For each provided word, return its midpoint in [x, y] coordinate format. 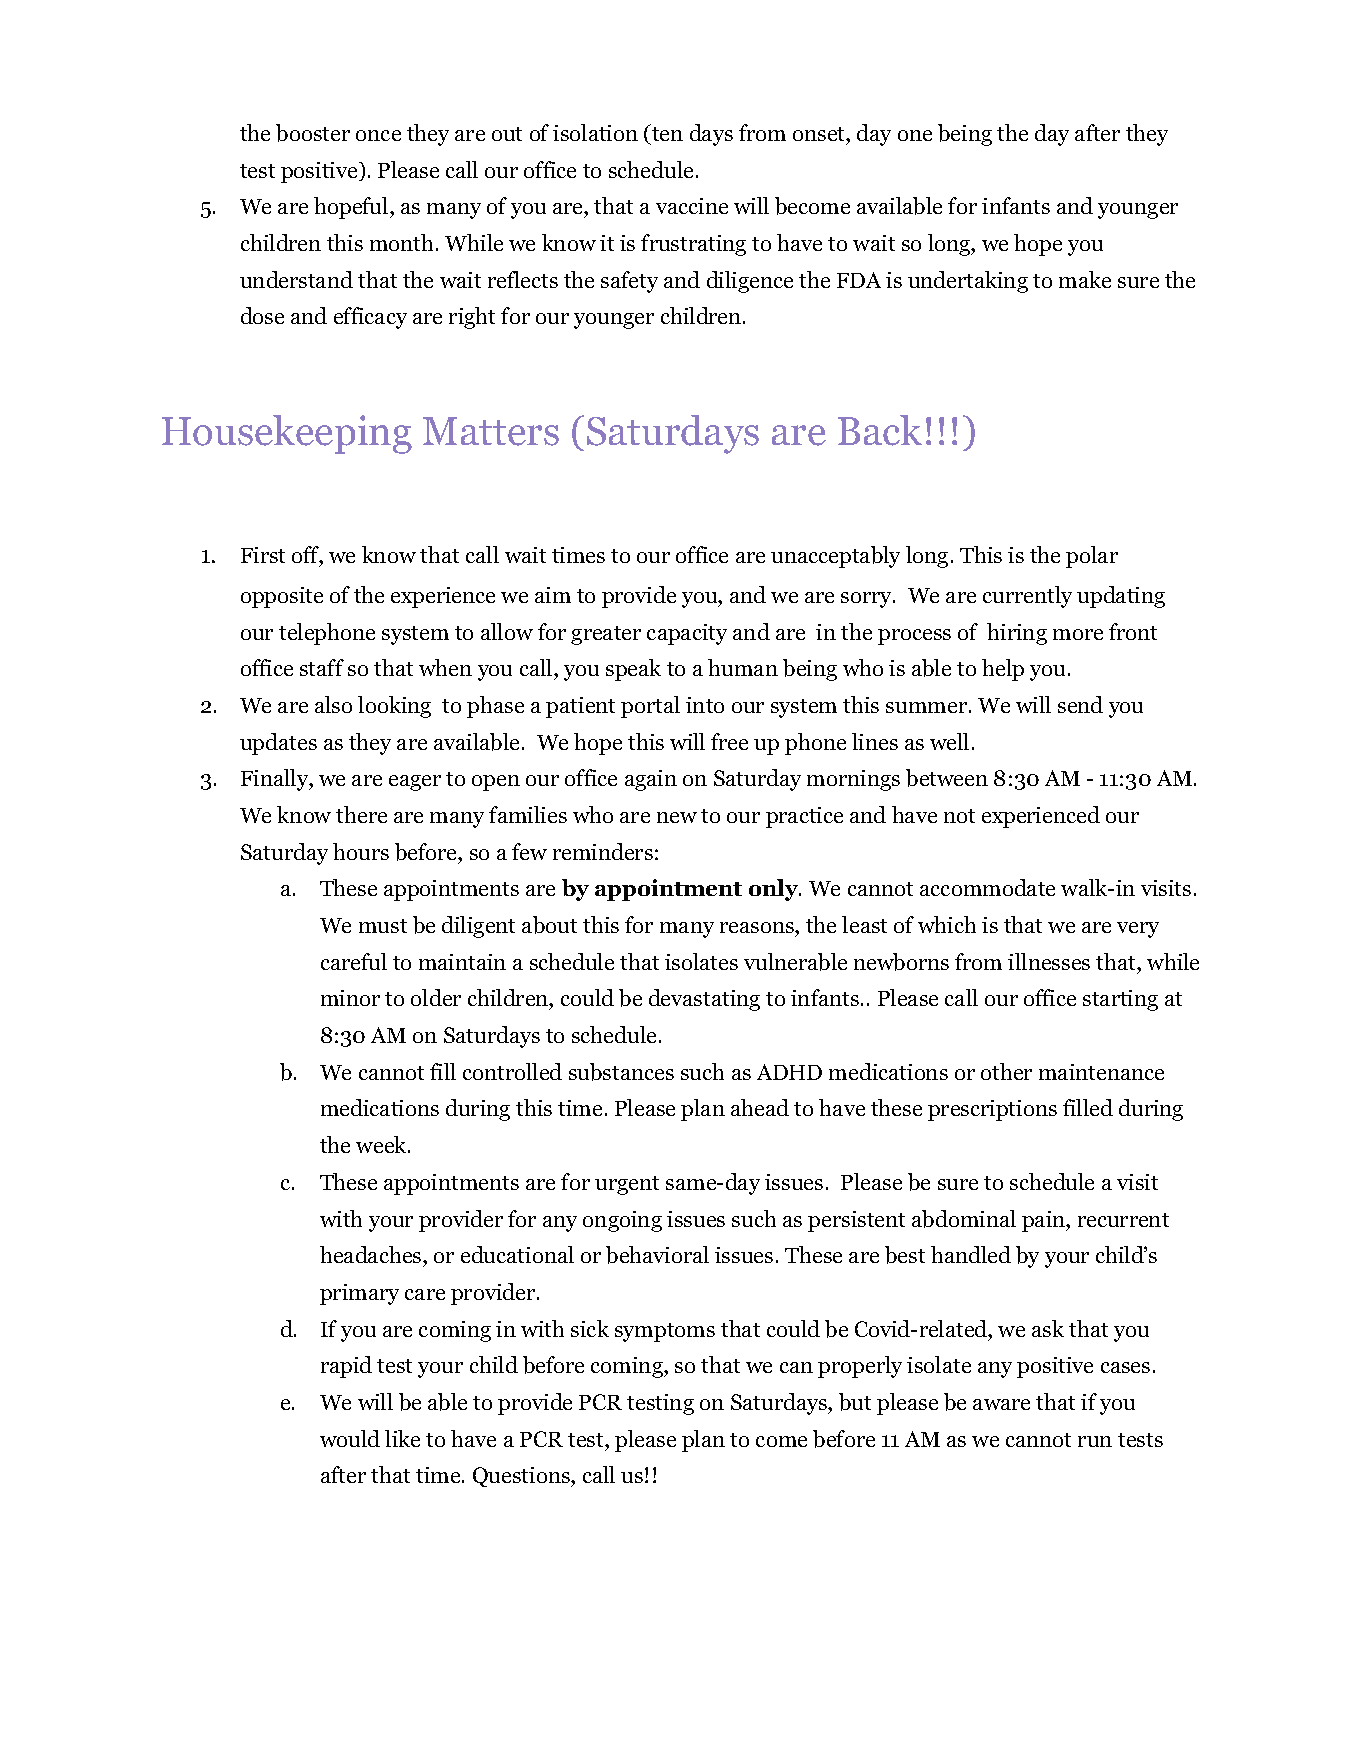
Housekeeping [287, 434]
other [1006, 1071]
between [947, 778]
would [350, 1438]
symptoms [665, 1332]
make [1085, 279]
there [361, 814]
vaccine [692, 206]
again [651, 780]
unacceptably [835, 557]
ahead [760, 1107]
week [382, 1144]
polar [1092, 557]
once [378, 135]
